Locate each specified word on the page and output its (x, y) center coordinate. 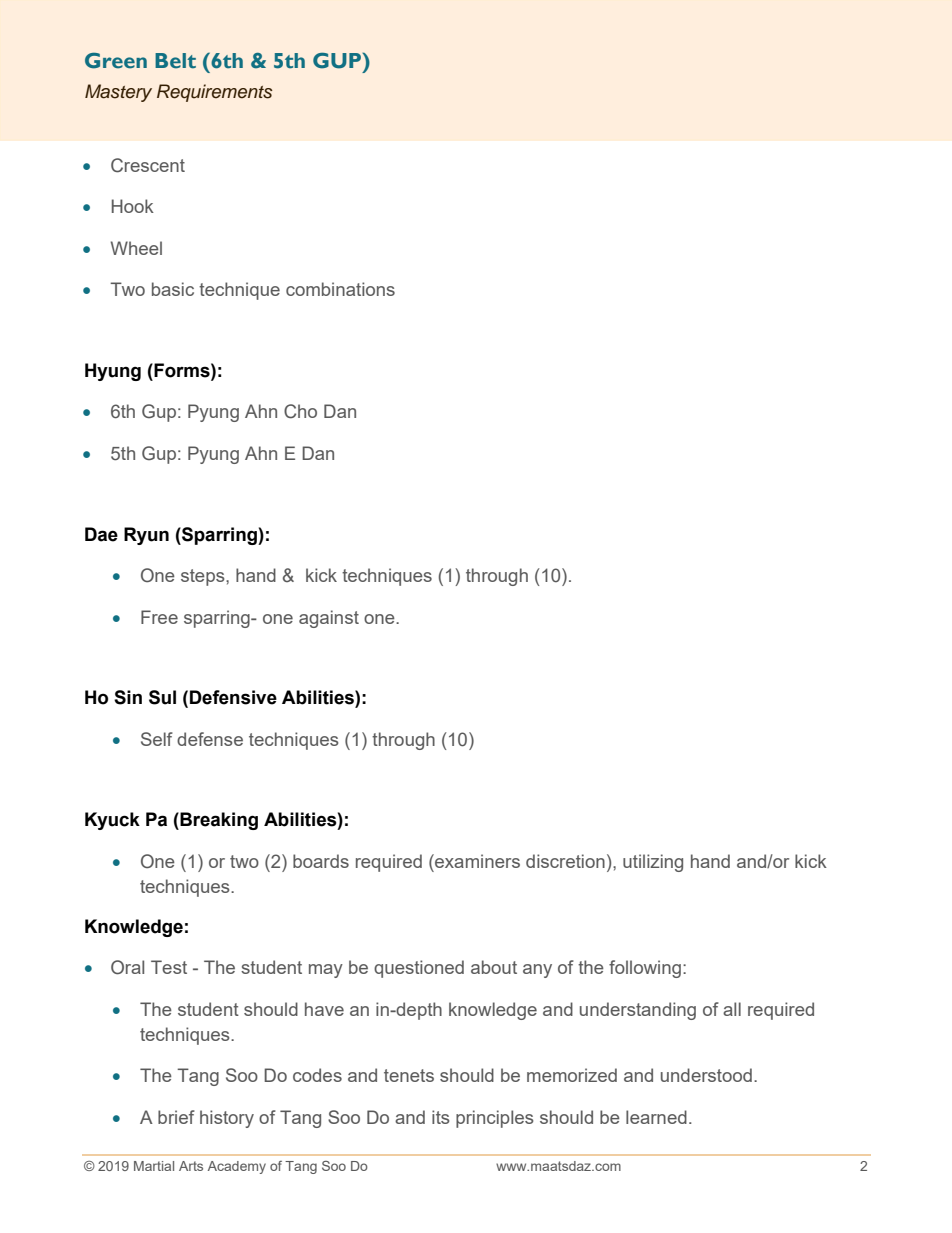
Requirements (215, 93)
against (329, 619)
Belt (175, 61)
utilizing (653, 863)
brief (176, 1117)
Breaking (218, 821)
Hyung (113, 372)
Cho (300, 411)
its (440, 1117)
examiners (476, 861)
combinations (340, 289)
